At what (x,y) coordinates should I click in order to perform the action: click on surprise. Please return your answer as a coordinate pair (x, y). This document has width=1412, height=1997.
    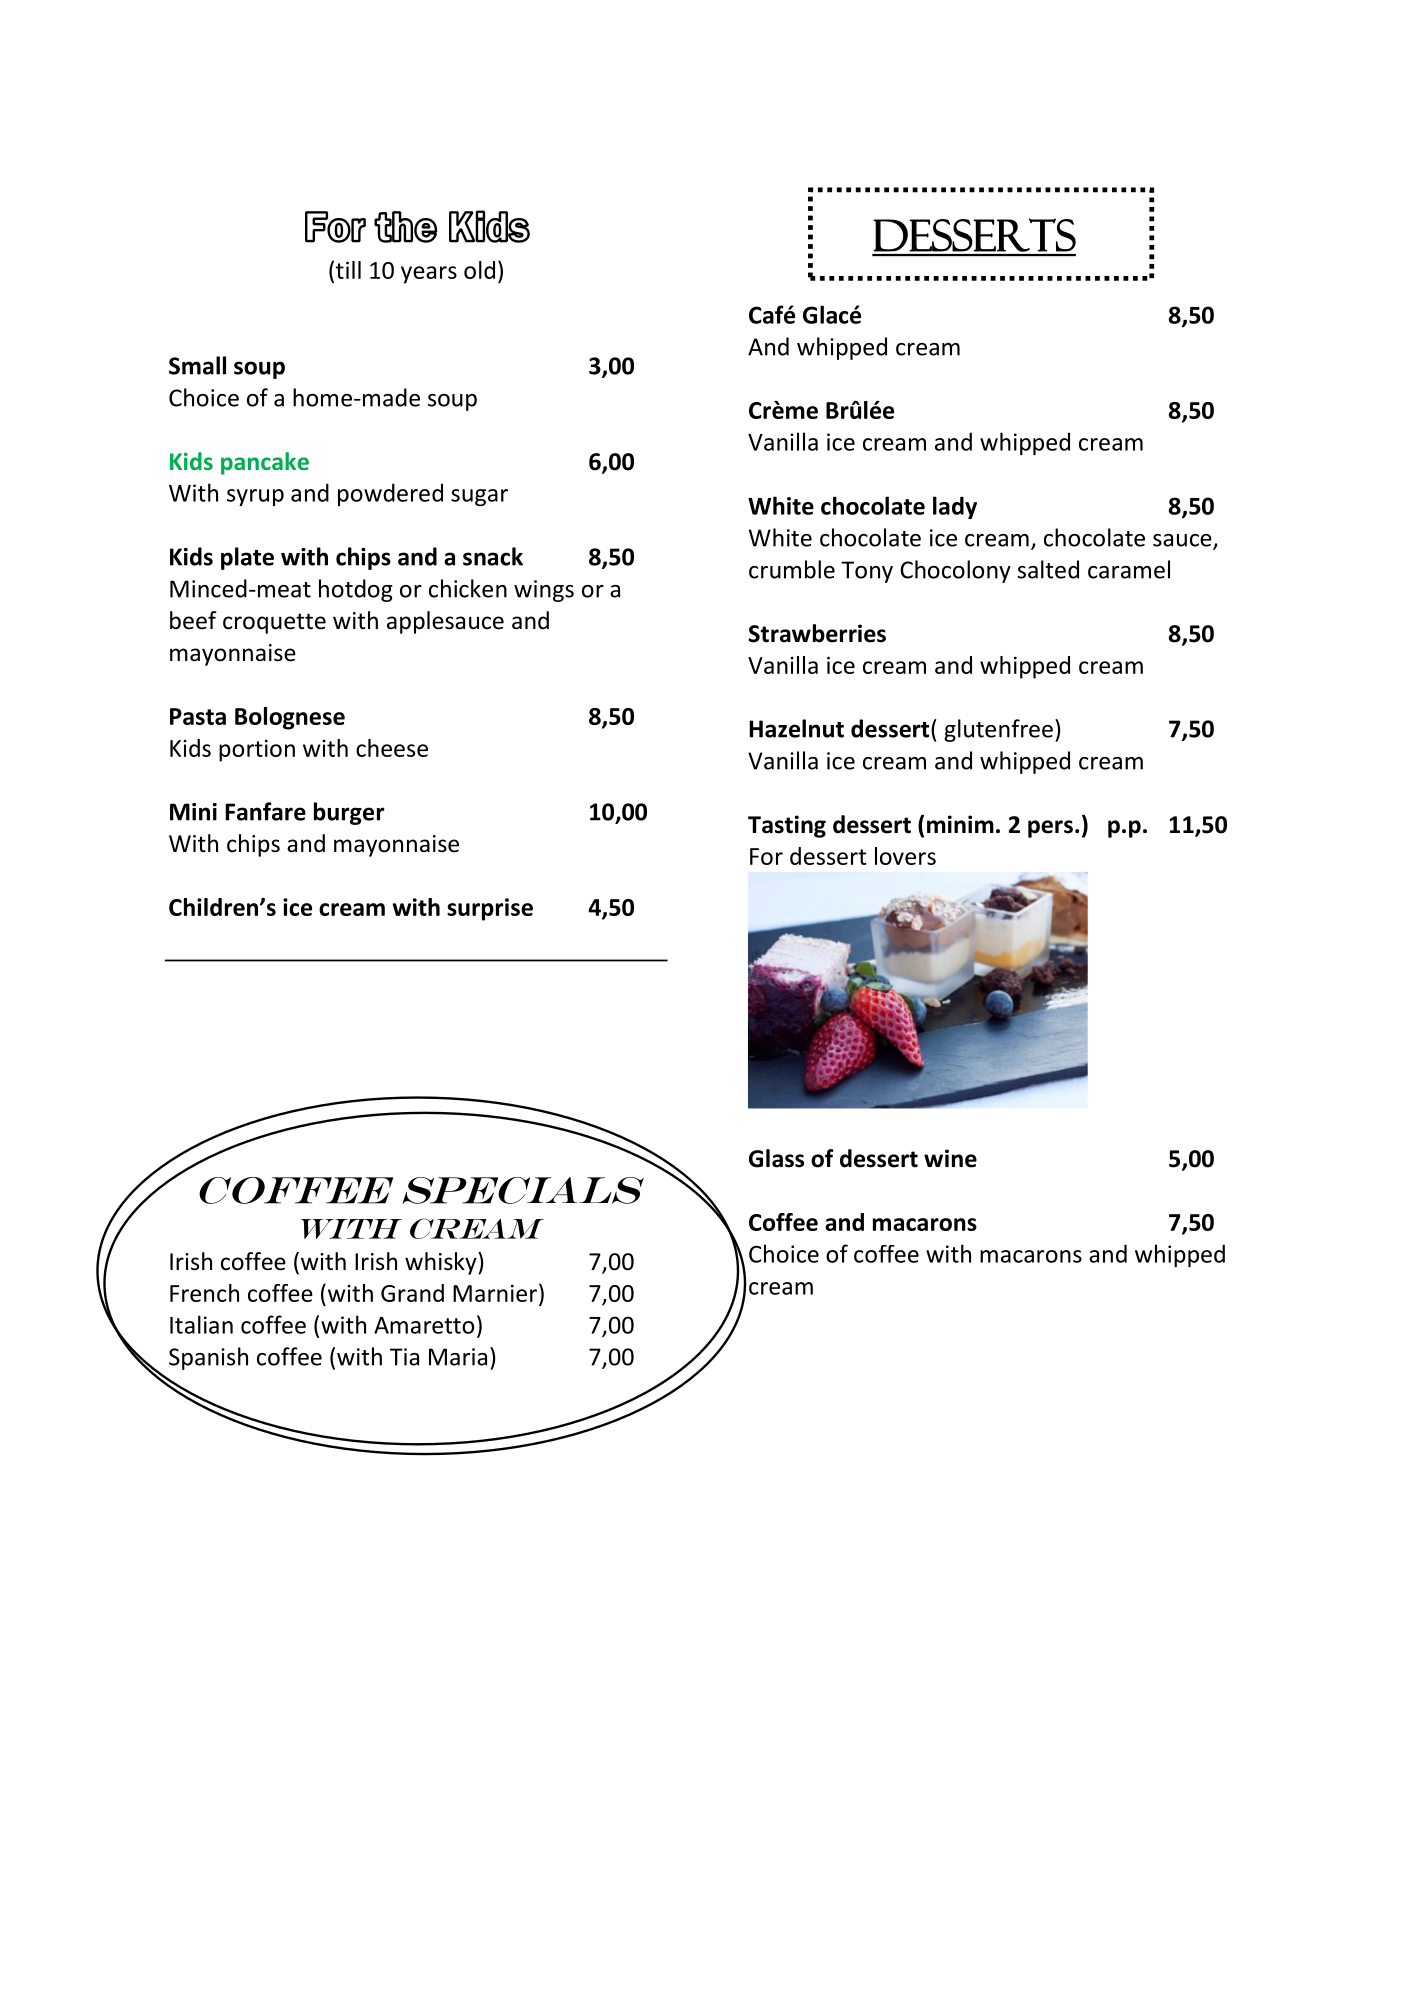
    Looking at the image, I should click on (490, 909).
